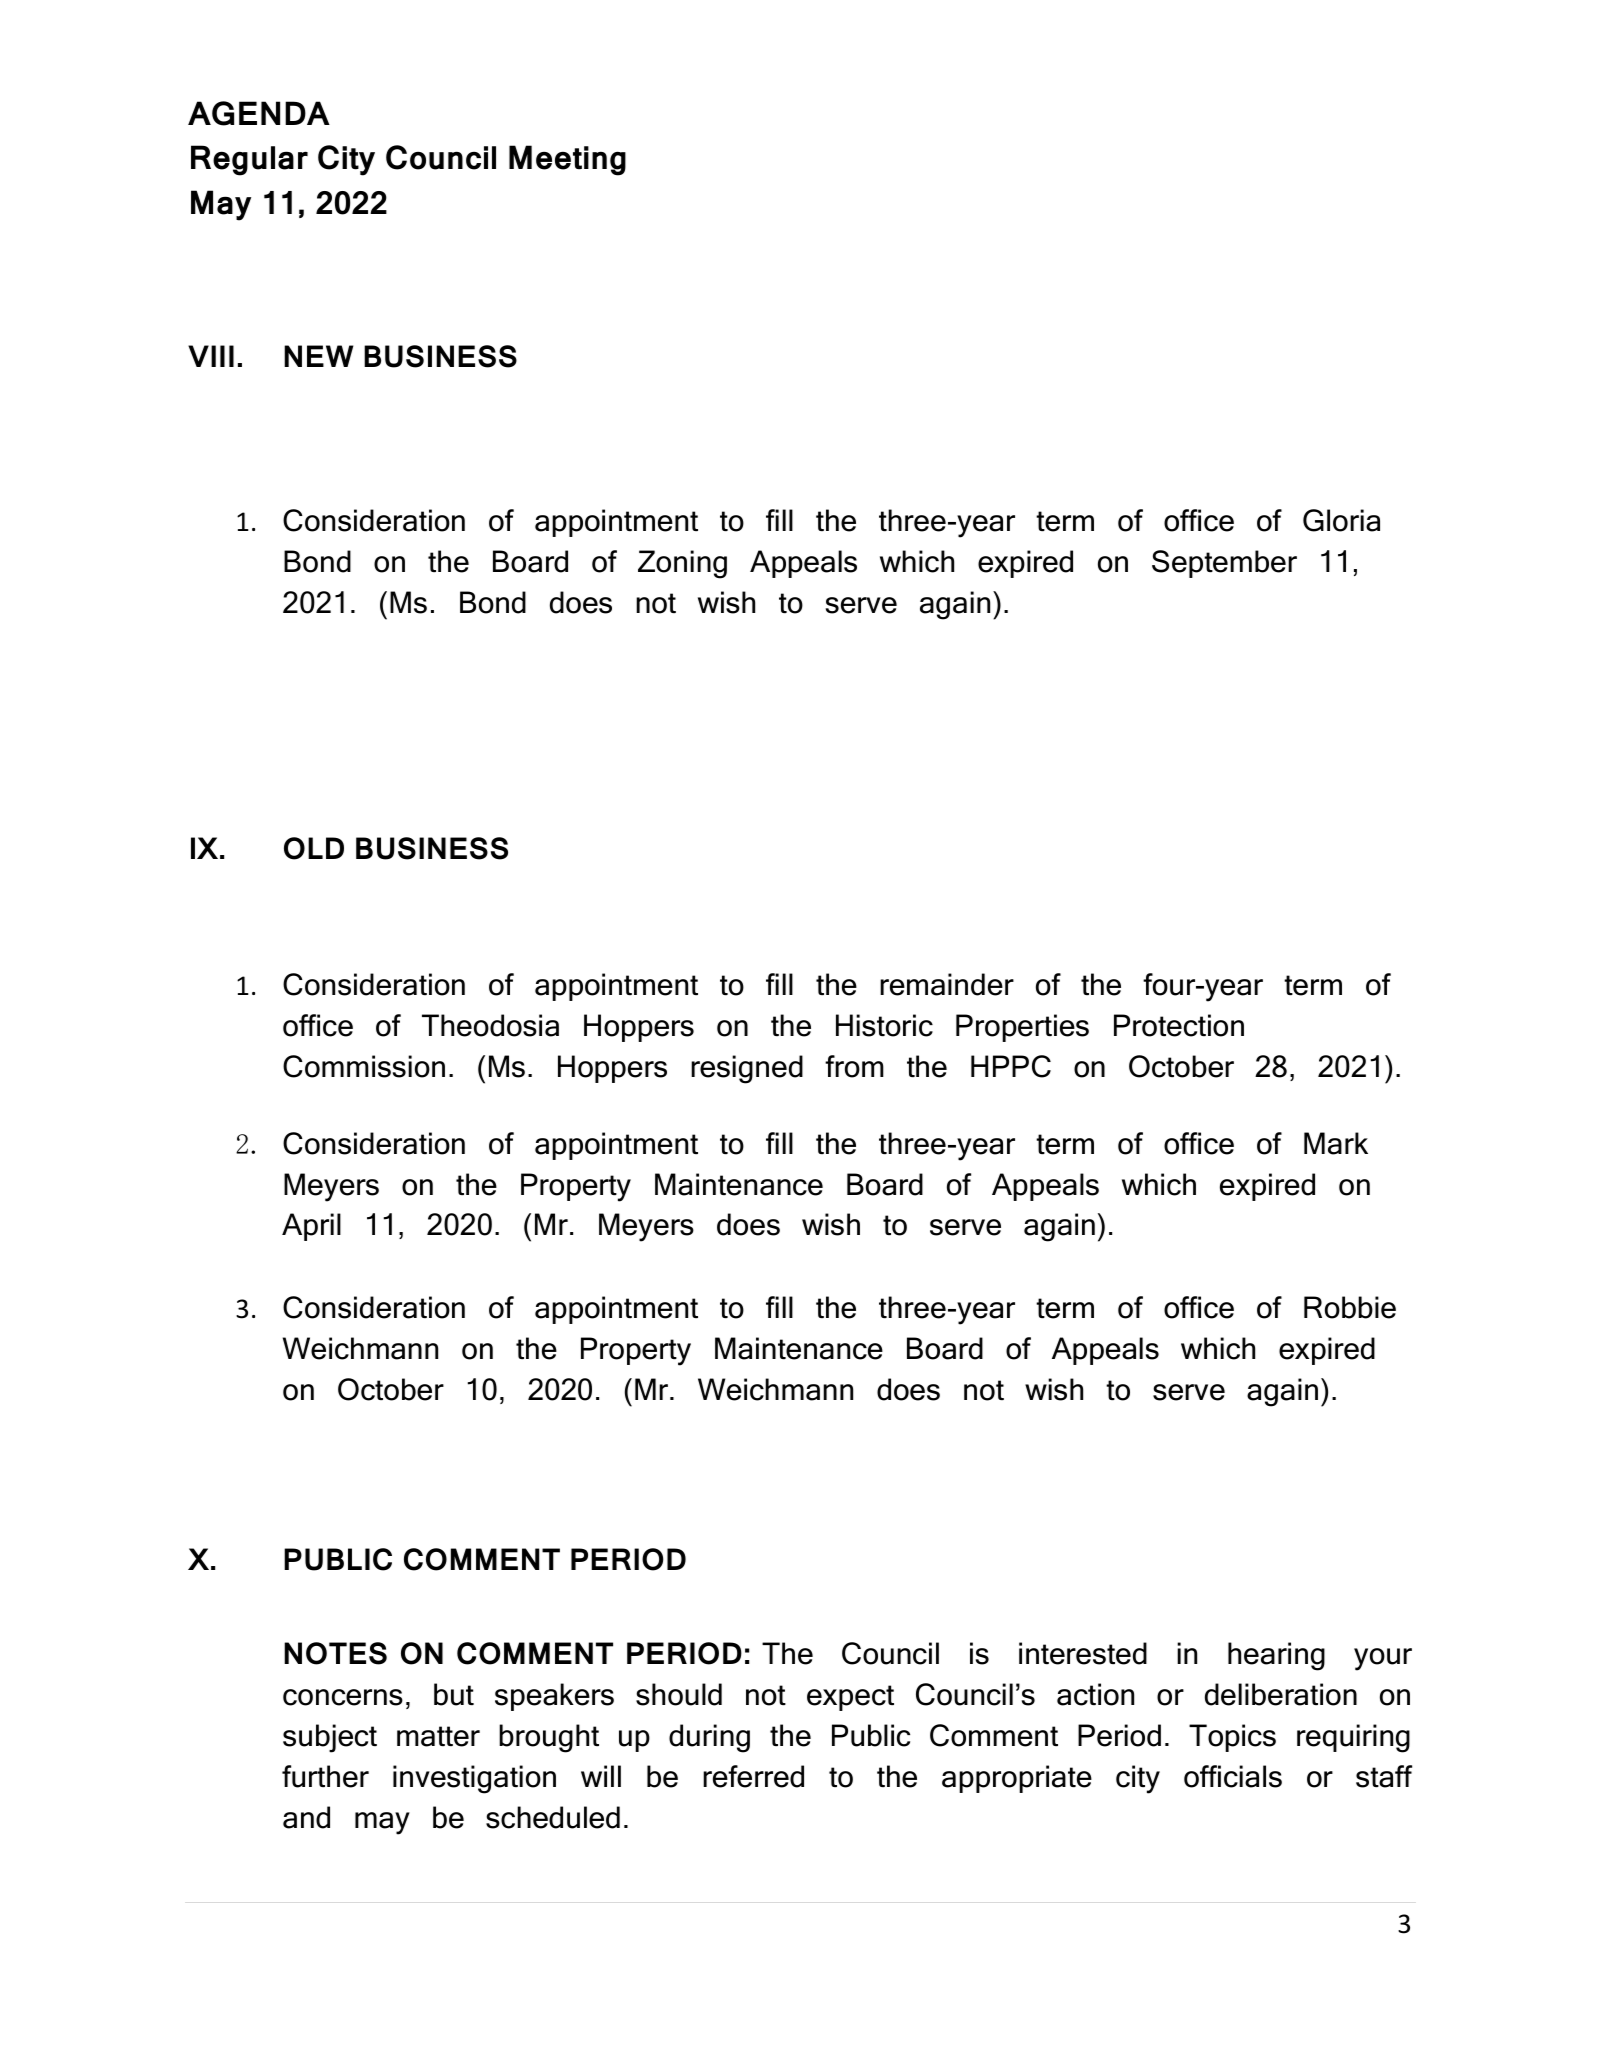 Image resolution: width=1600 pixels, height=2070 pixels. I want to click on Gloria, so click(1341, 520).
